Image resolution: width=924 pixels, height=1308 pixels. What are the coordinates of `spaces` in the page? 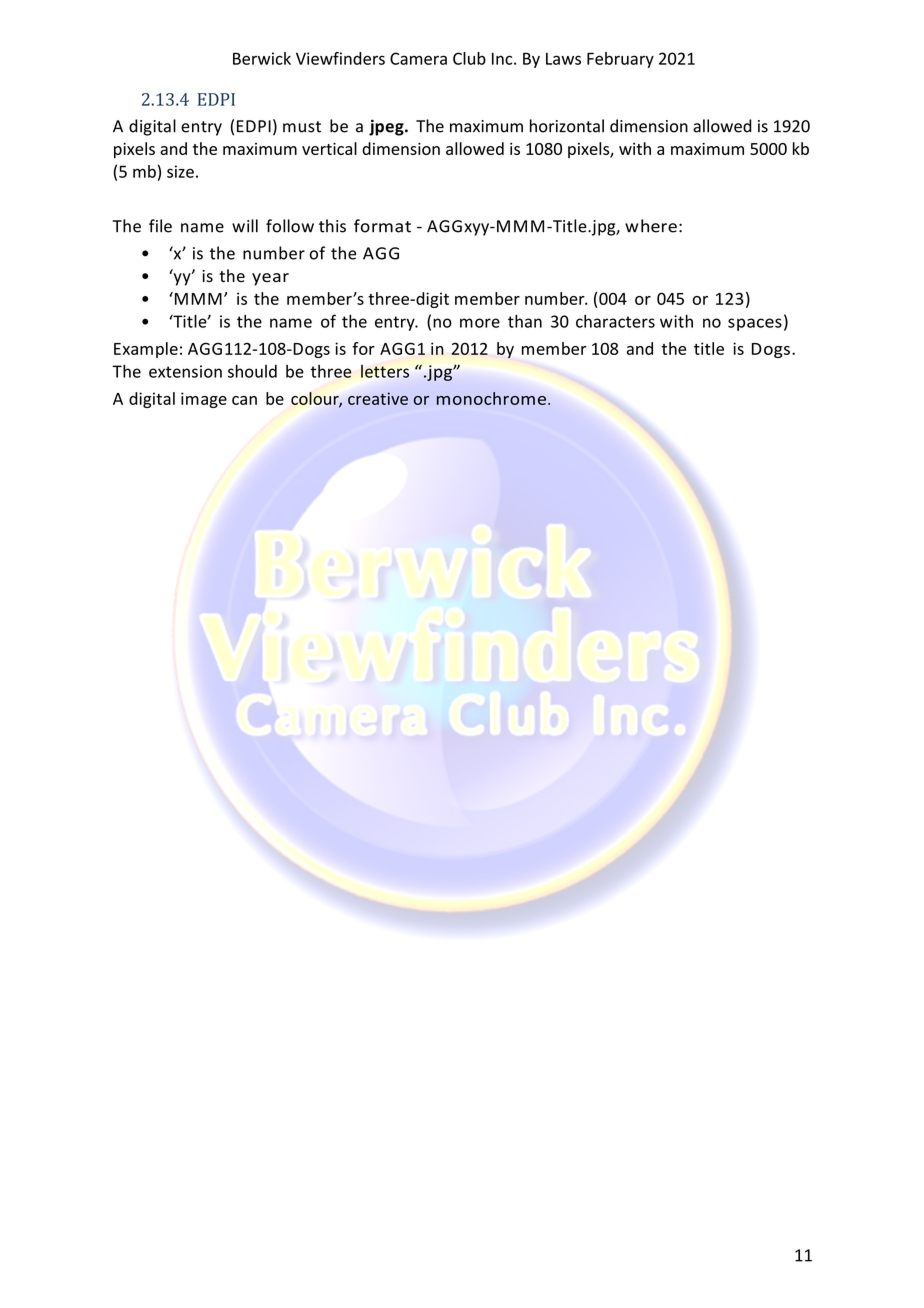 It's located at (755, 324).
